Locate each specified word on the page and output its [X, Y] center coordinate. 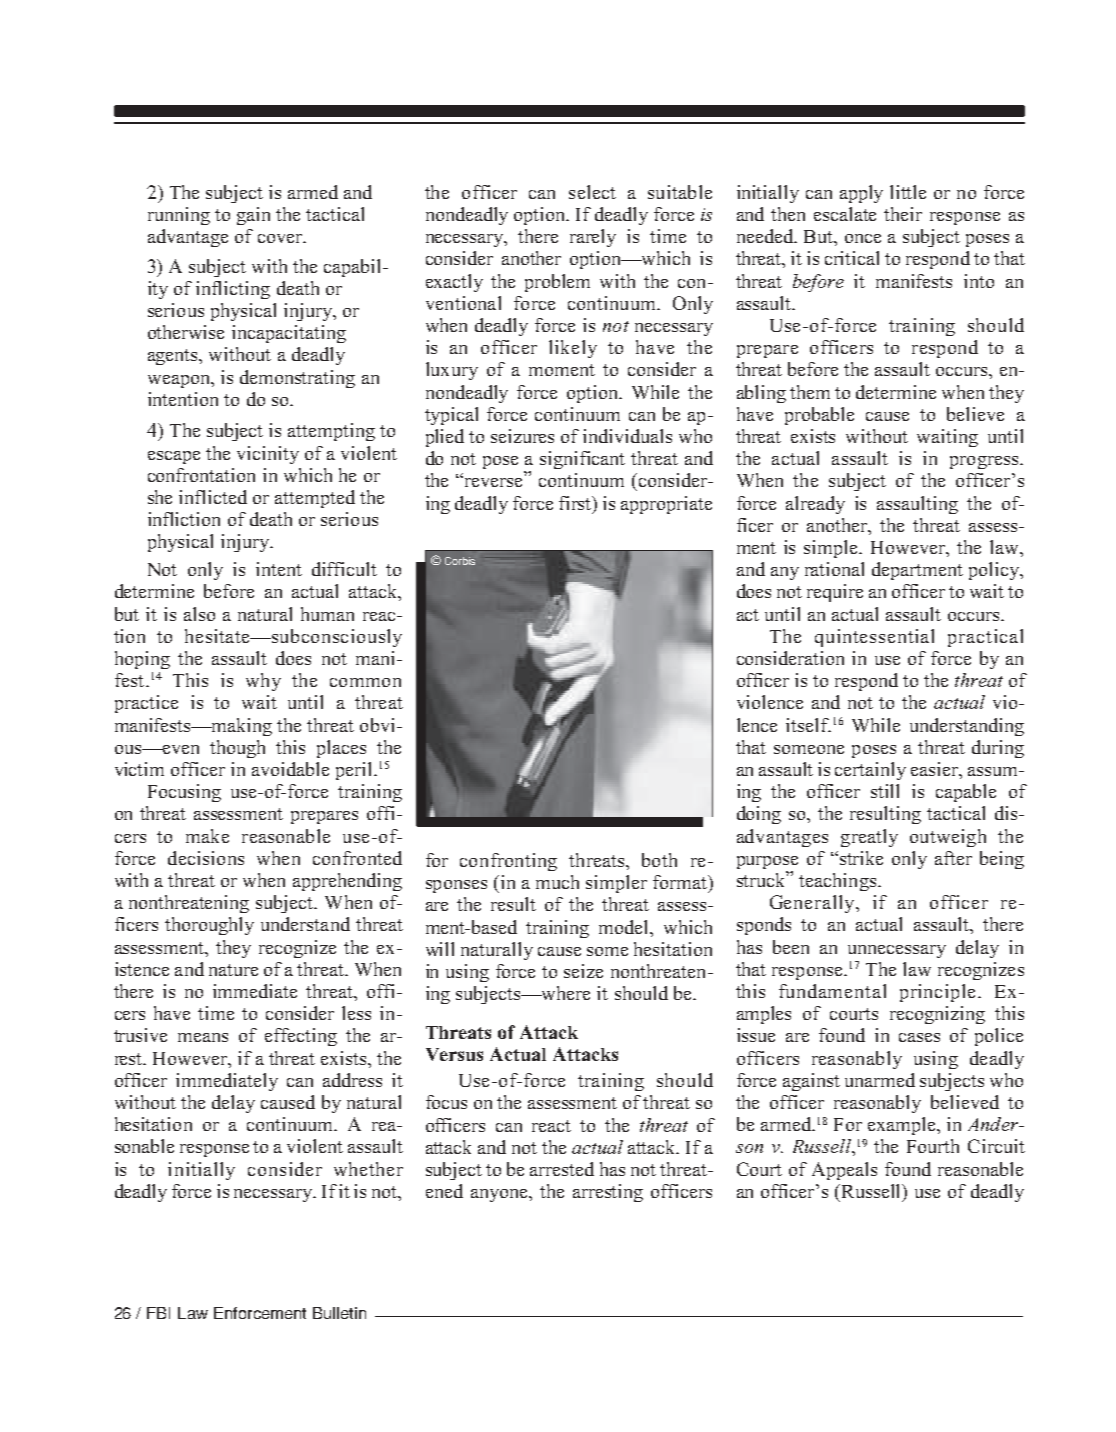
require [835, 593]
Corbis [460, 561]
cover [281, 238]
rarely [593, 238]
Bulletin [339, 1313]
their [903, 214]
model [625, 927]
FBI [158, 1313]
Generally [814, 904]
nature [233, 970]
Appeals [844, 1171]
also [199, 614]
